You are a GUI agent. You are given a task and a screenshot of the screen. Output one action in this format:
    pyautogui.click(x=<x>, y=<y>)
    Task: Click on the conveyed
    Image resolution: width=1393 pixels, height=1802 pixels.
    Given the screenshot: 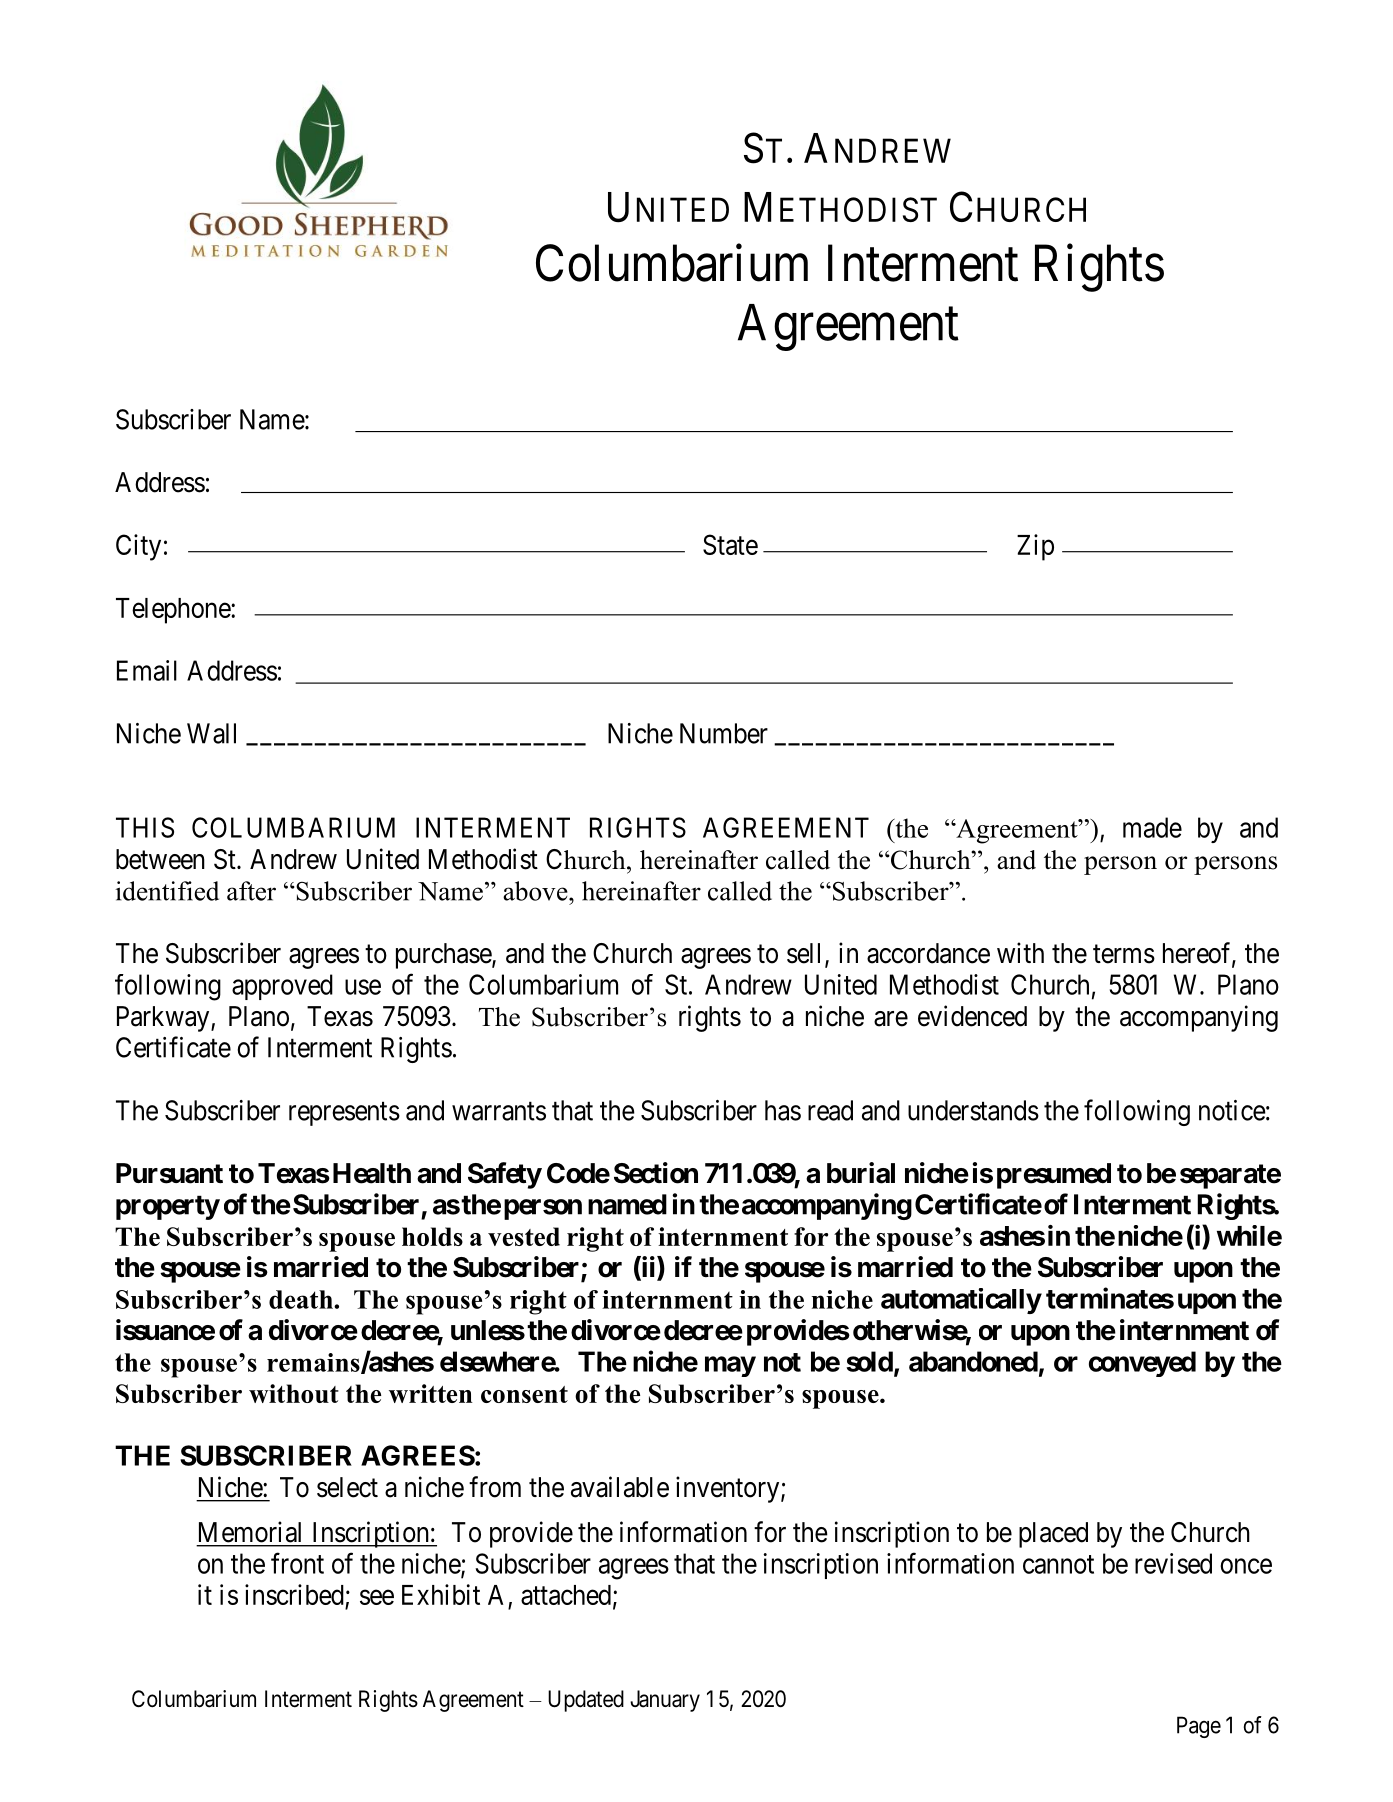 What is the action you would take?
    pyautogui.click(x=1142, y=1364)
